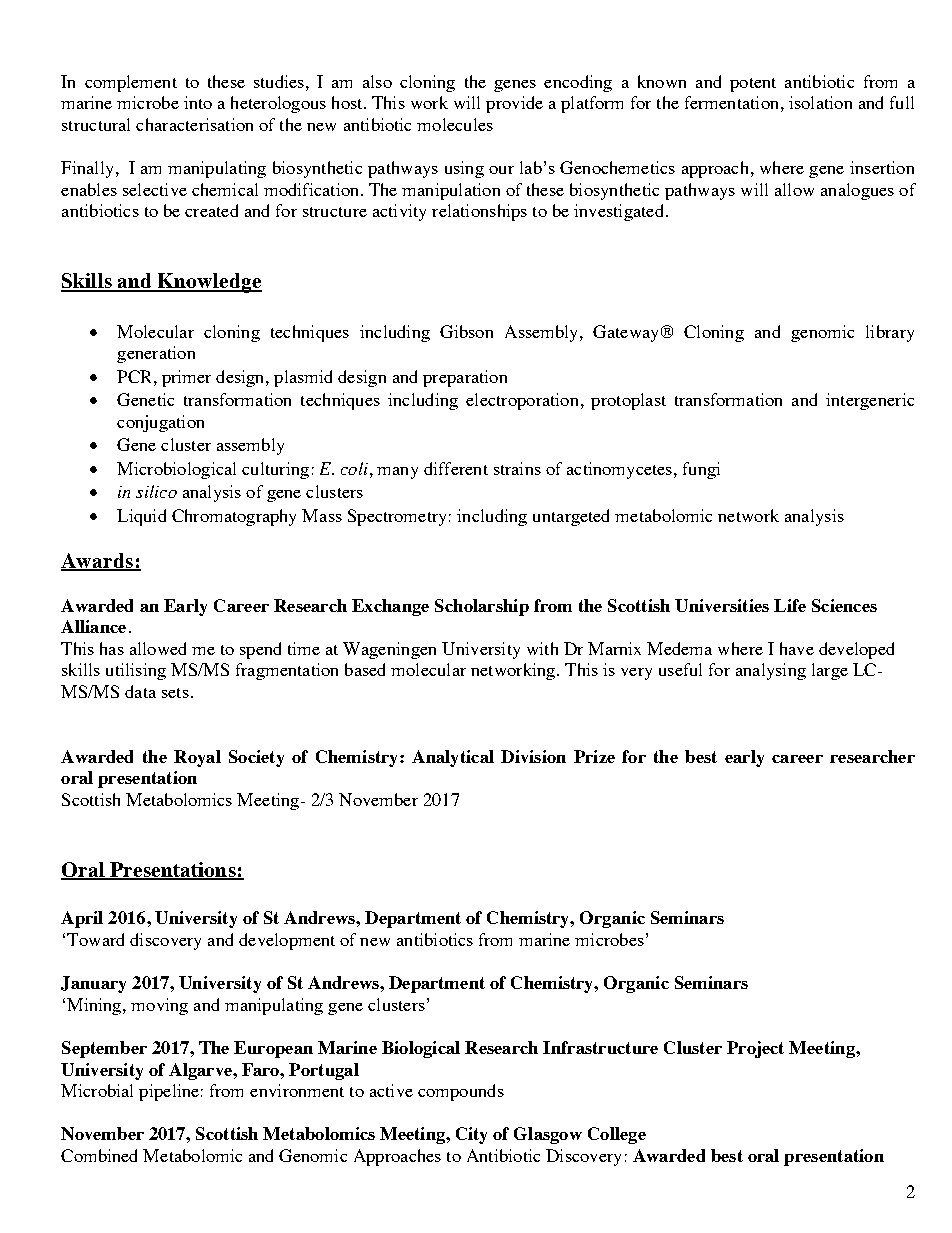 Image resolution: width=952 pixels, height=1233 pixels. I want to click on Algarve, so click(201, 1071).
